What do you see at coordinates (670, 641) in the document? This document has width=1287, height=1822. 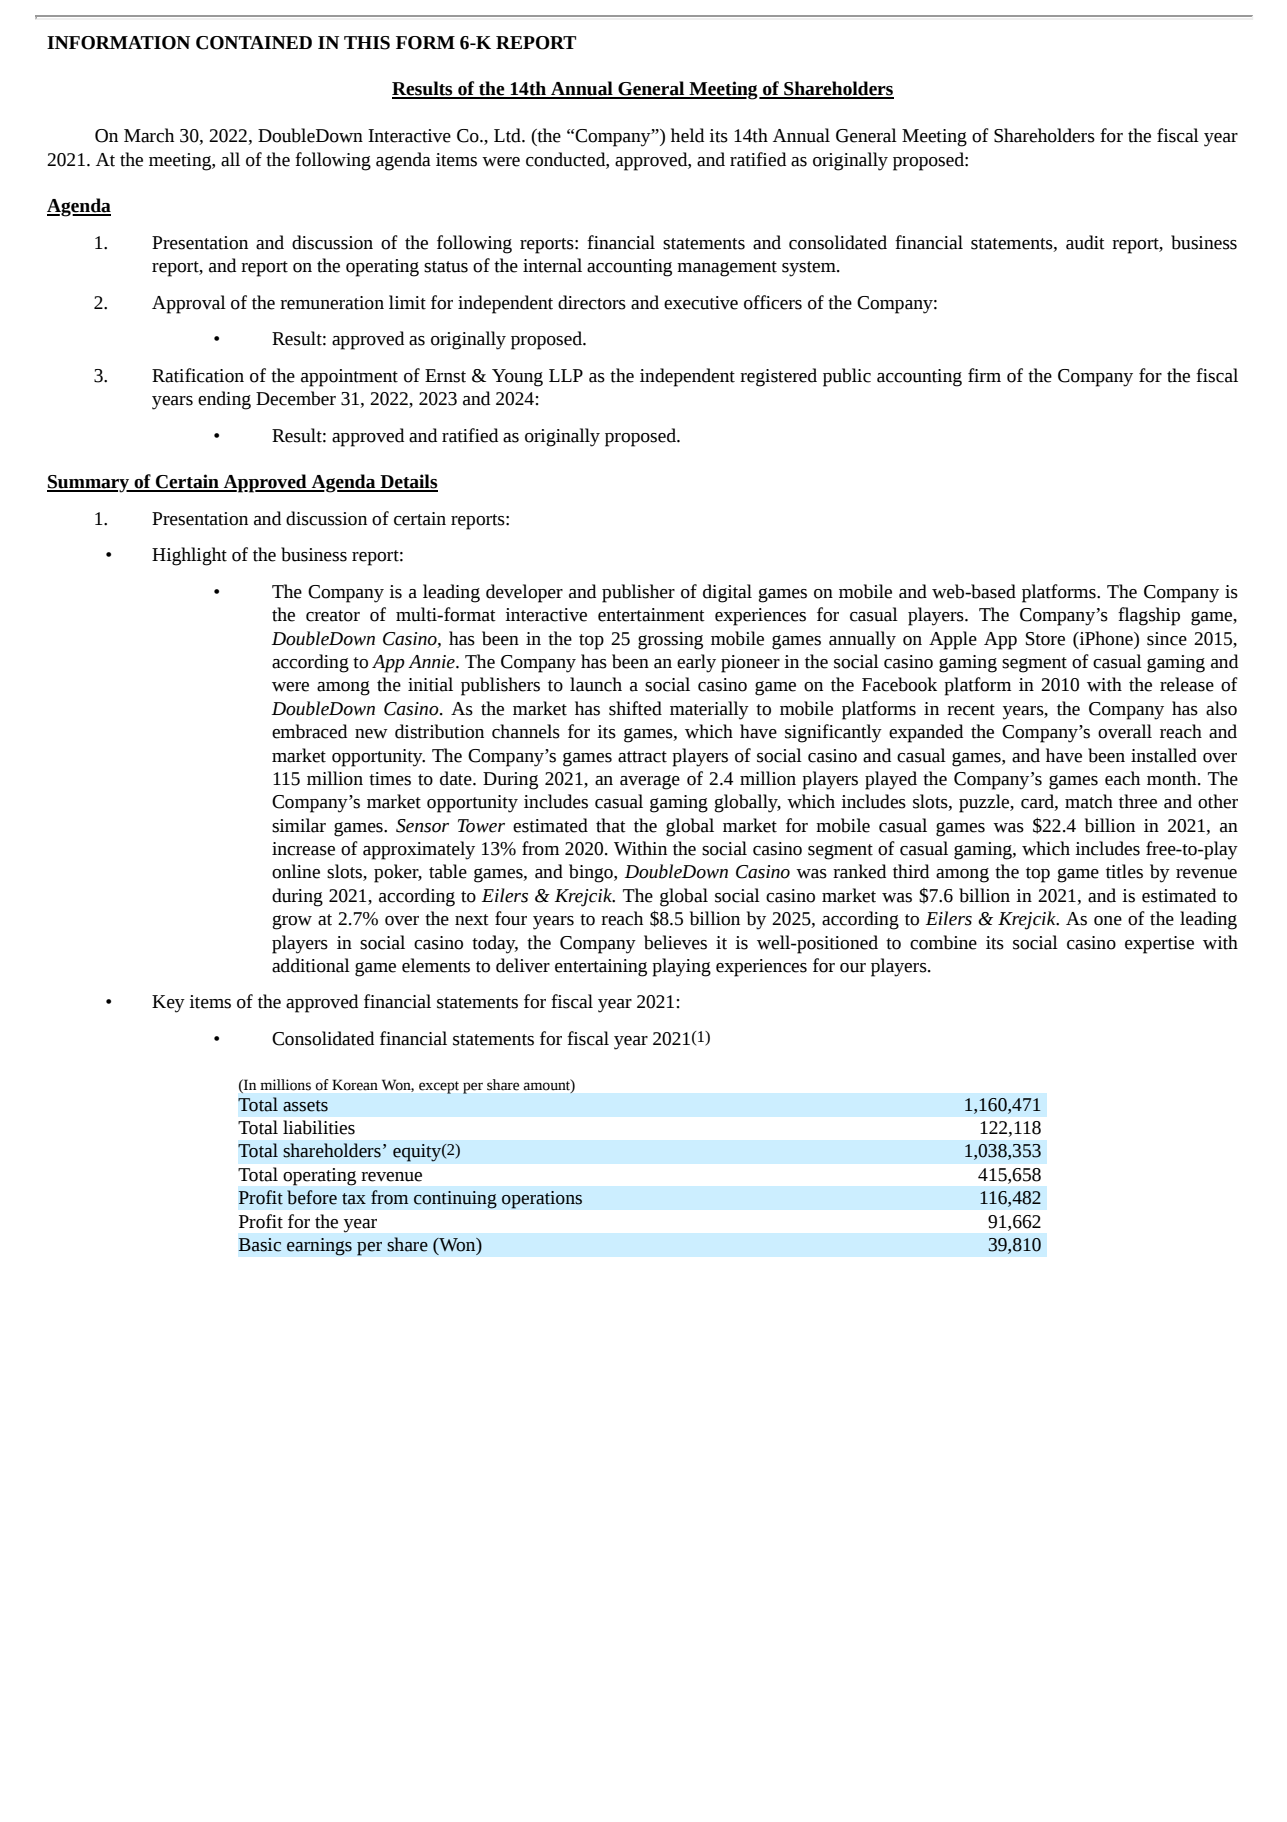 I see `grossing` at bounding box center [670, 641].
